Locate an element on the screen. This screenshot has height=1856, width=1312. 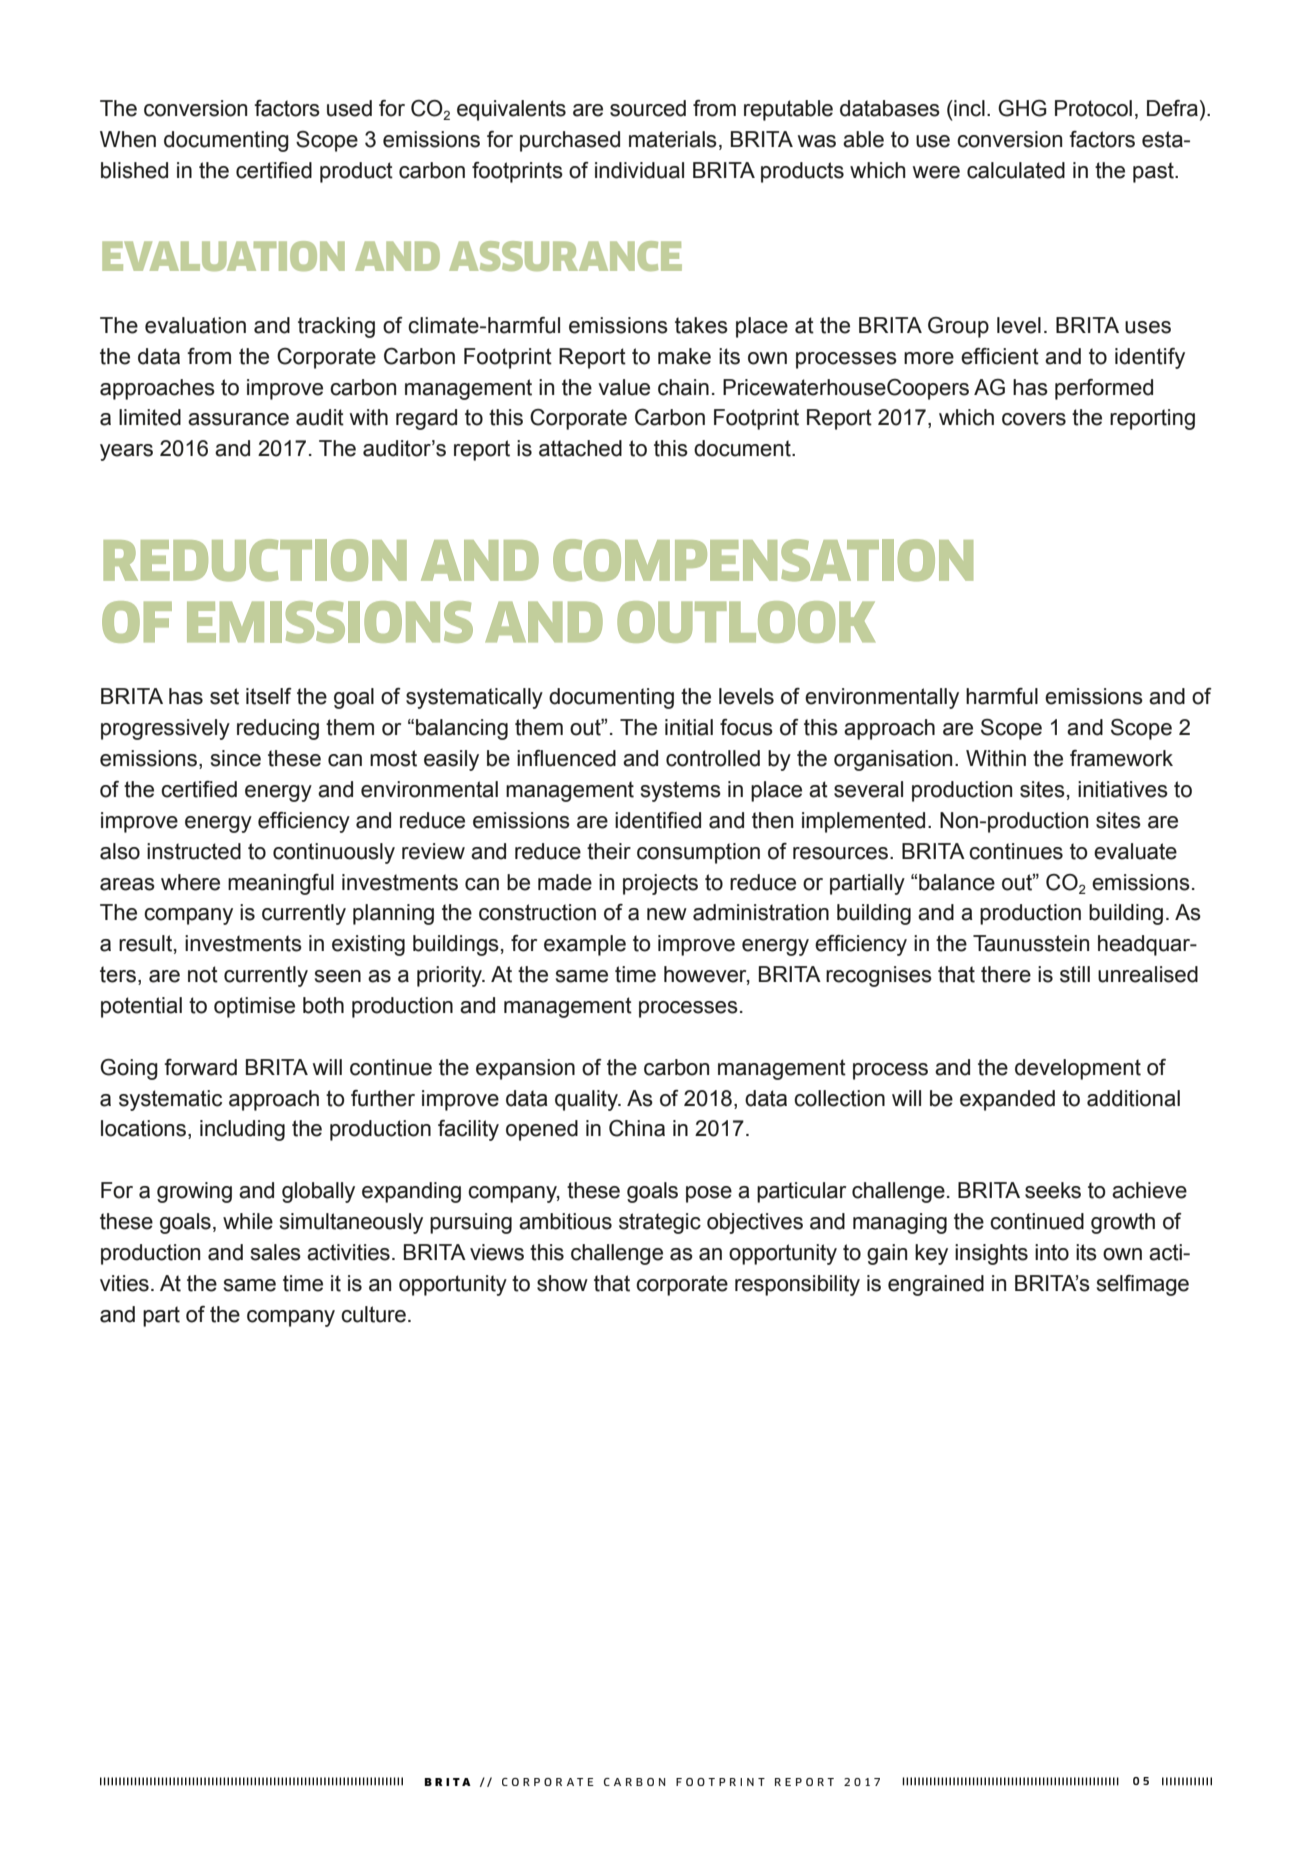
there is located at coordinates (1006, 974).
